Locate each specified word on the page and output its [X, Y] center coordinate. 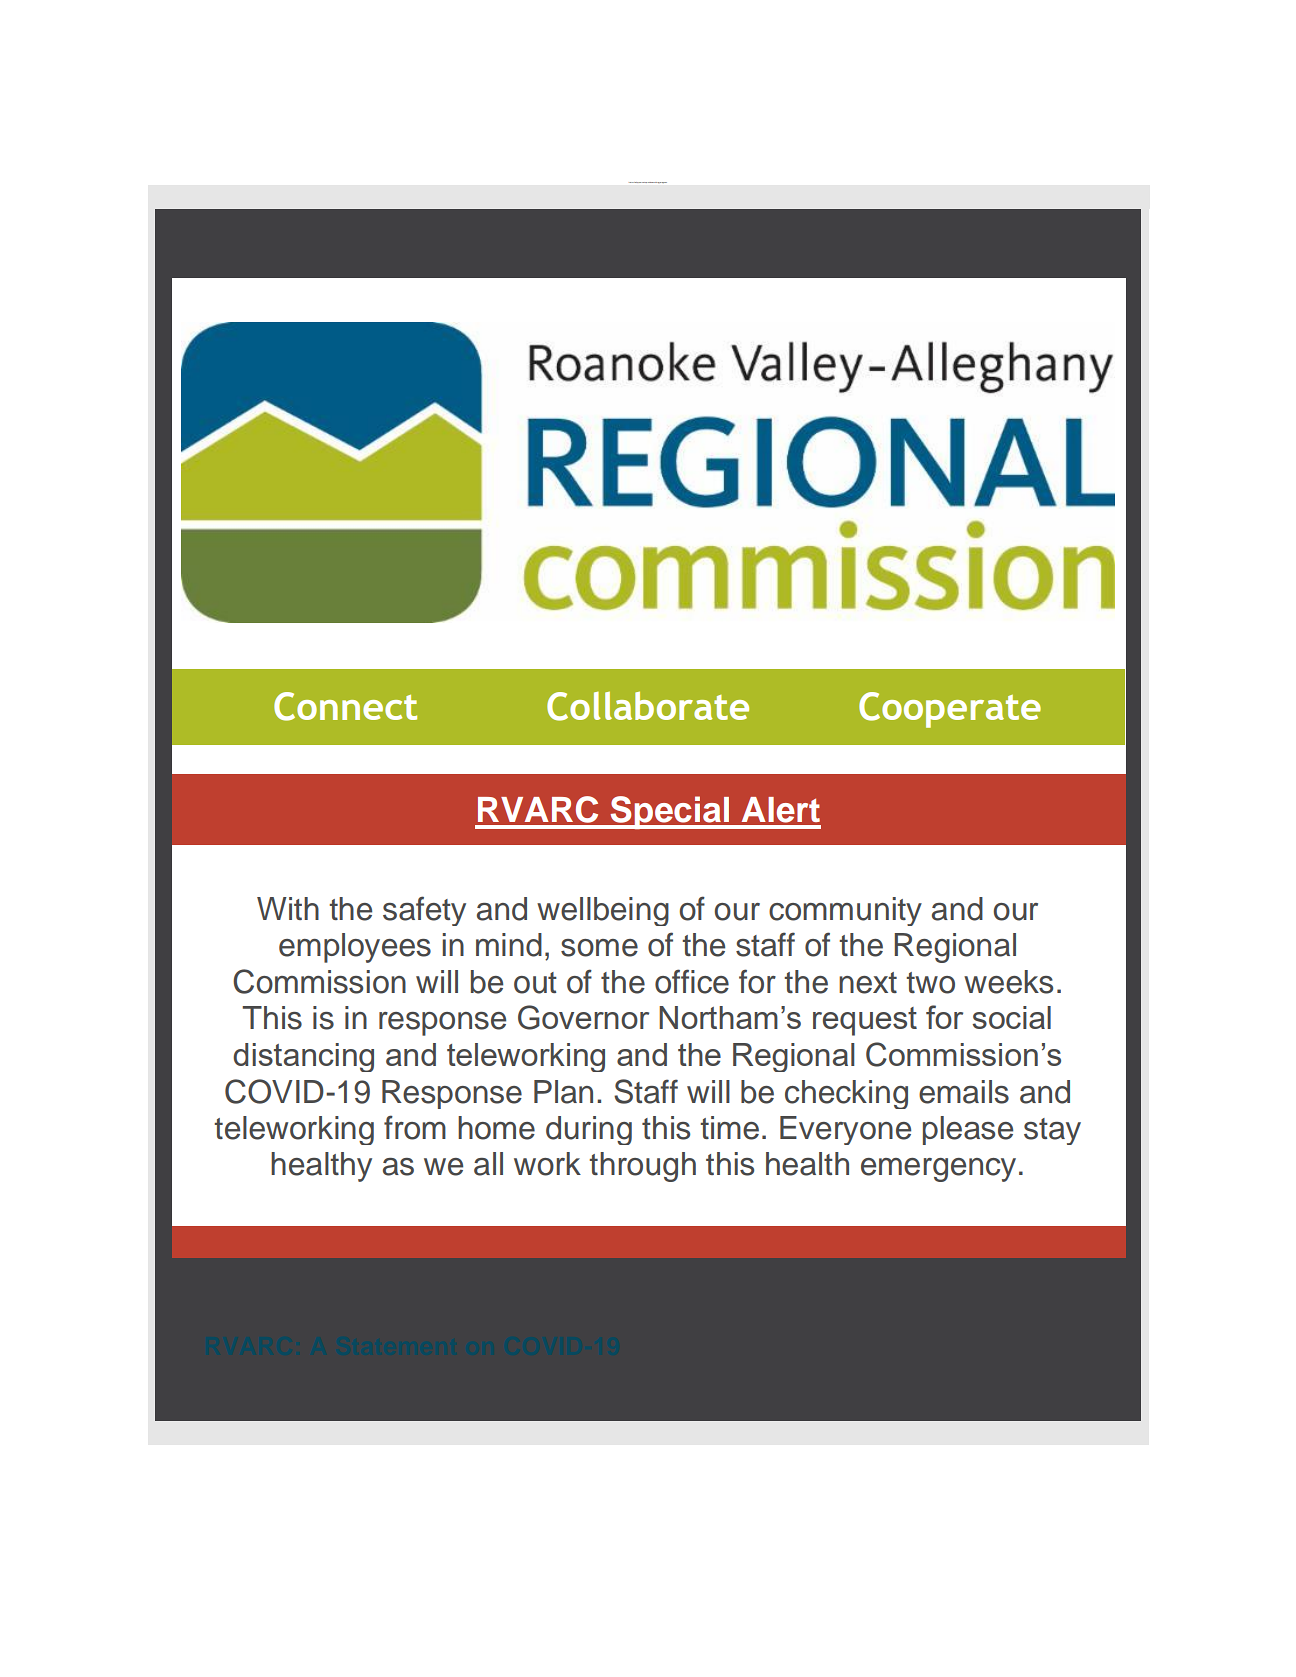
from [415, 1127]
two [930, 983]
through [642, 1167]
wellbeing [603, 911]
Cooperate [950, 710]
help [636, 182]
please [968, 1130]
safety [424, 911]
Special [670, 812]
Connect [345, 706]
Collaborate [648, 706]
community [845, 911]
